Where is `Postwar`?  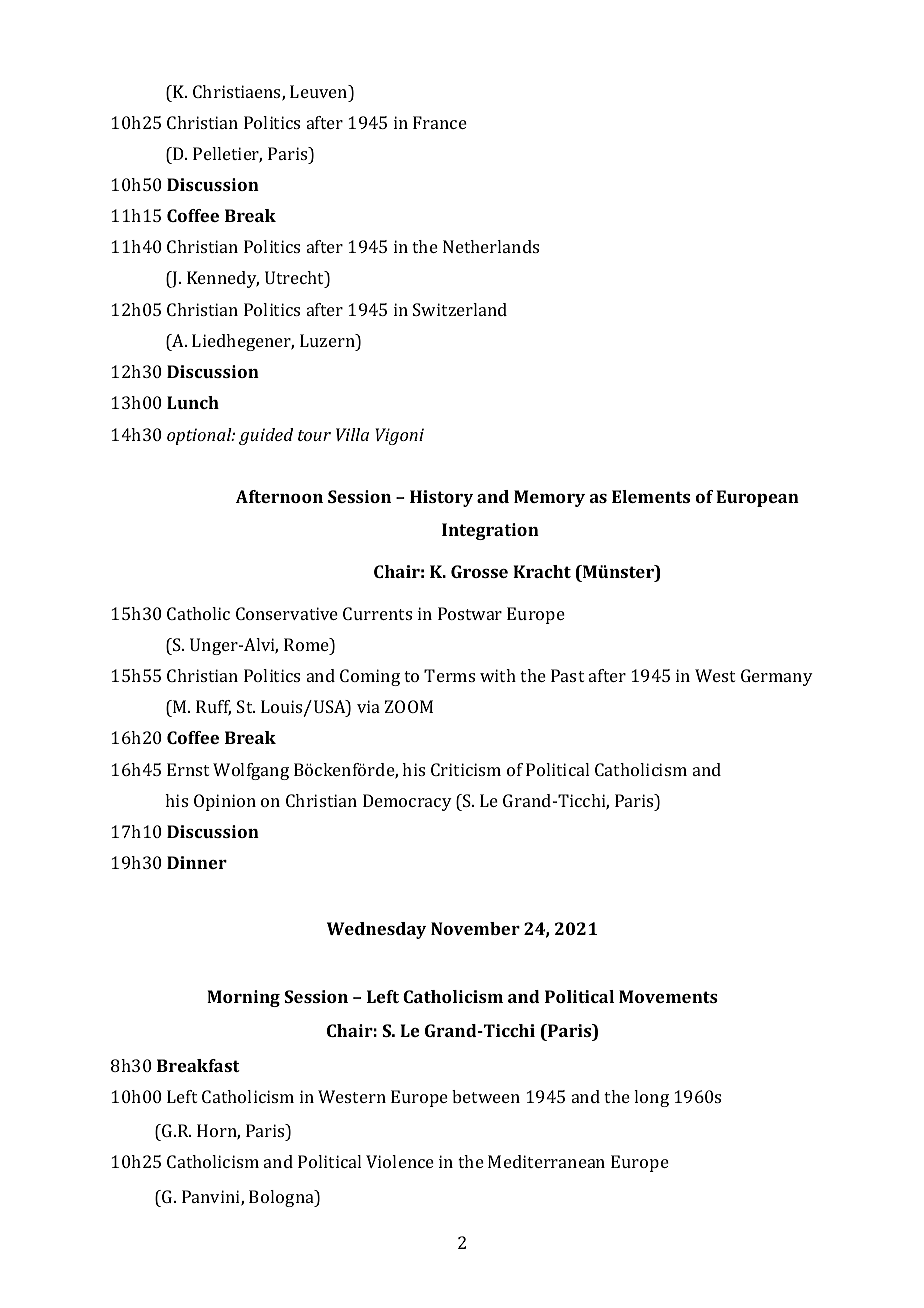
Postwar is located at coordinates (470, 613).
